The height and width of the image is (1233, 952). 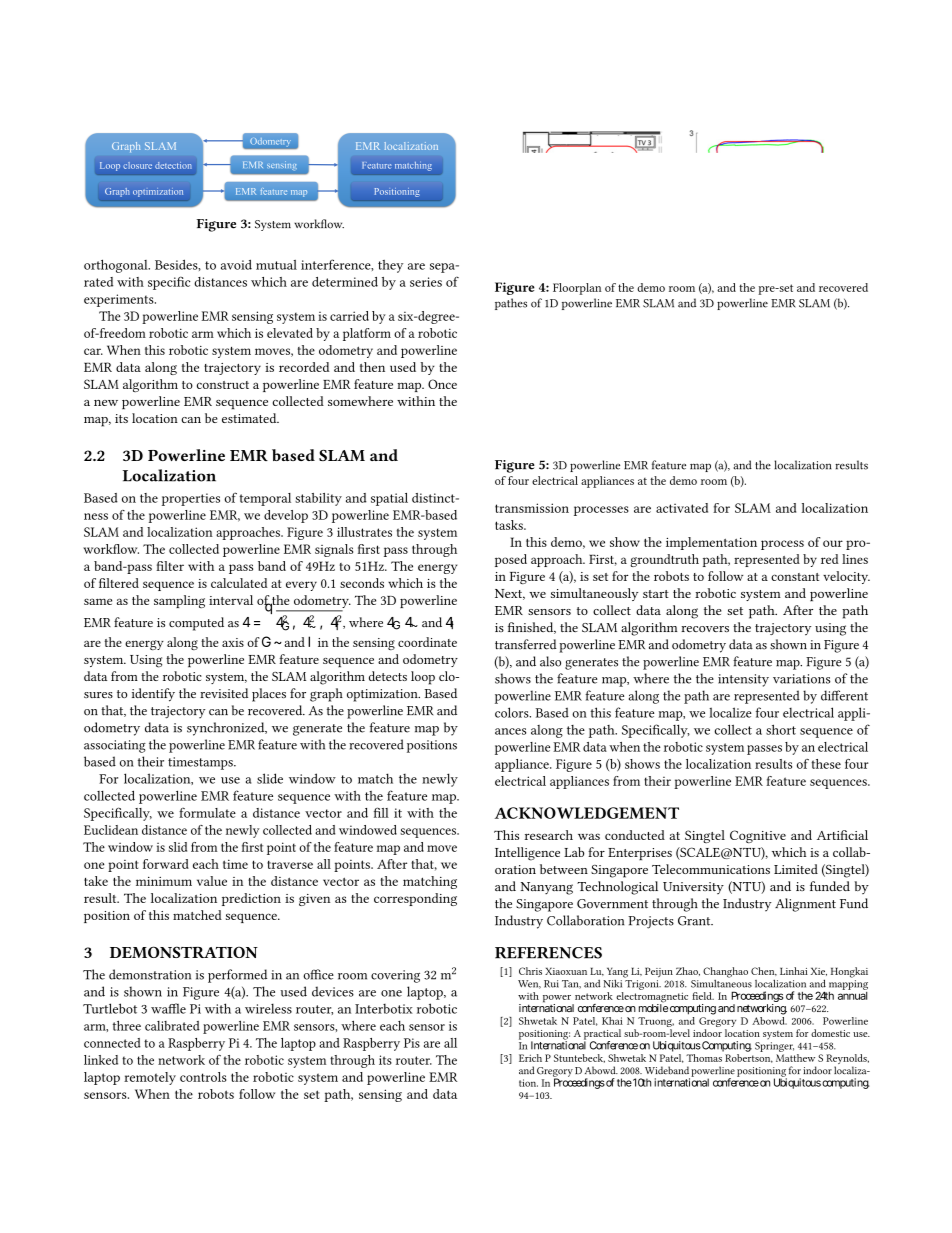 What do you see at coordinates (577, 289) in the image?
I see `Floorplan` at bounding box center [577, 289].
